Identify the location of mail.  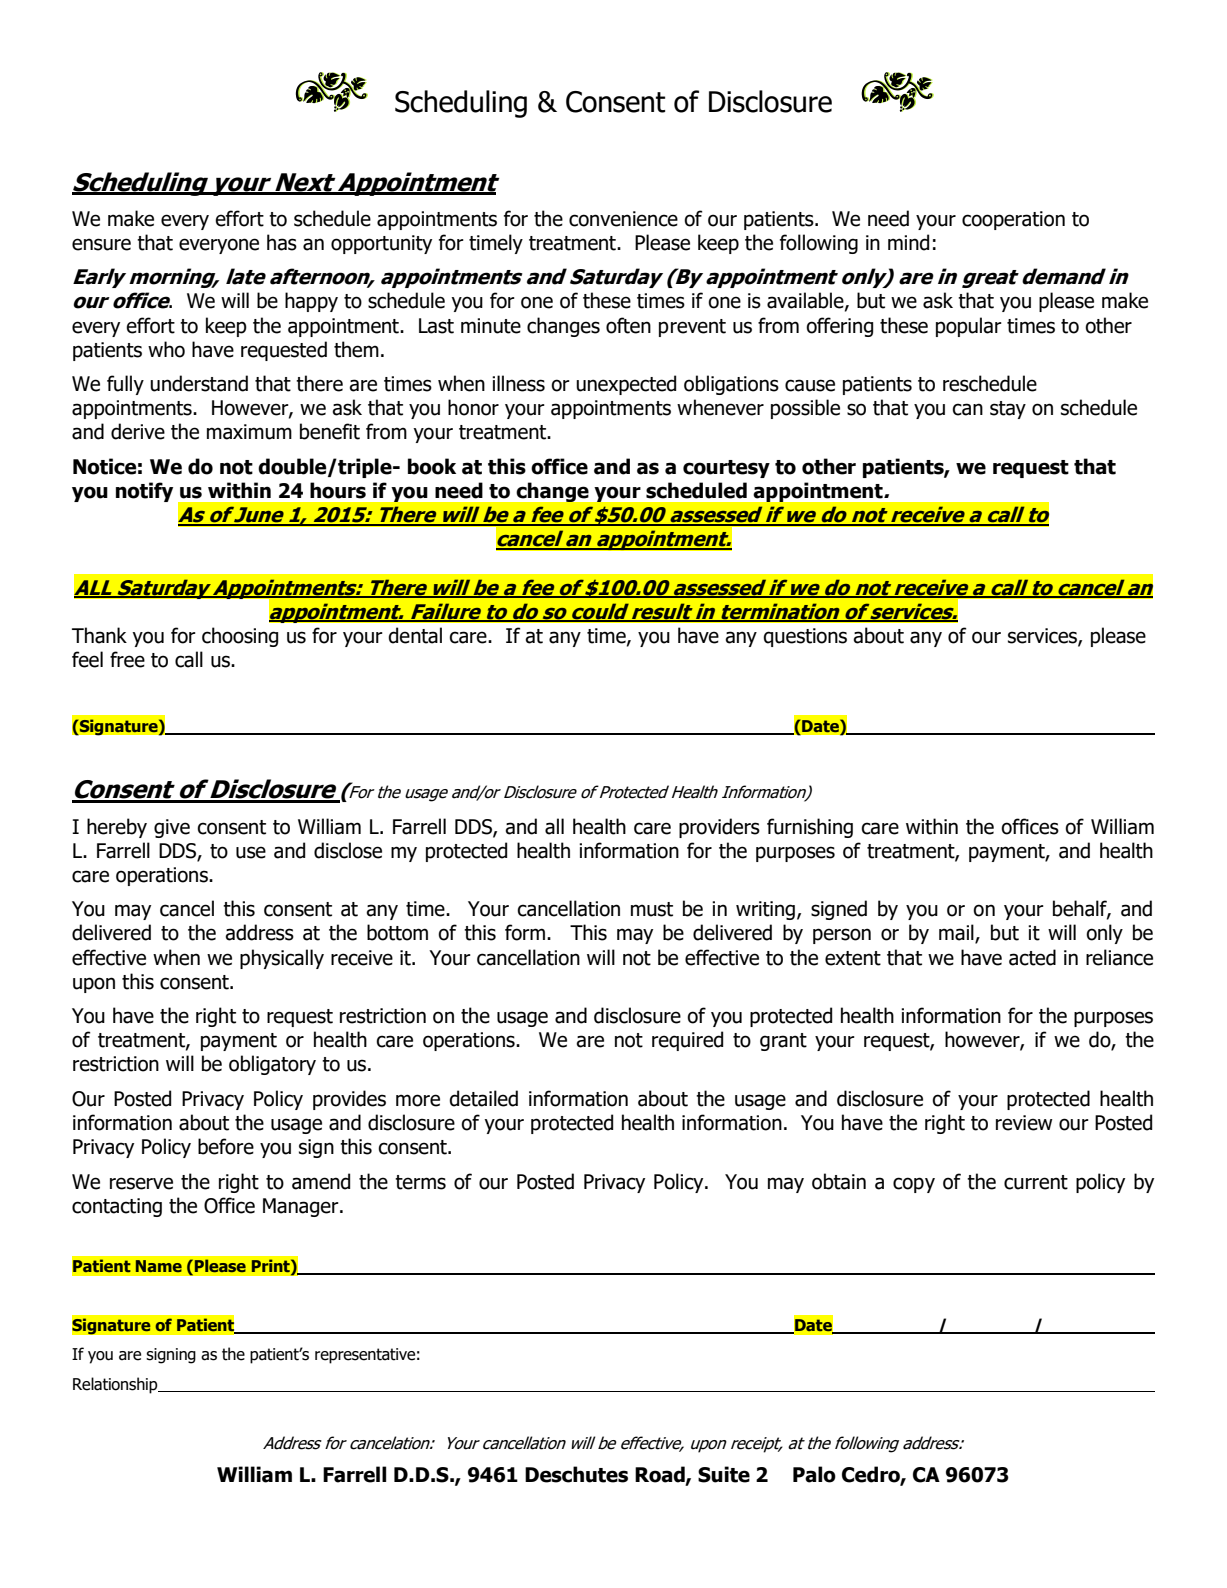
(957, 933).
